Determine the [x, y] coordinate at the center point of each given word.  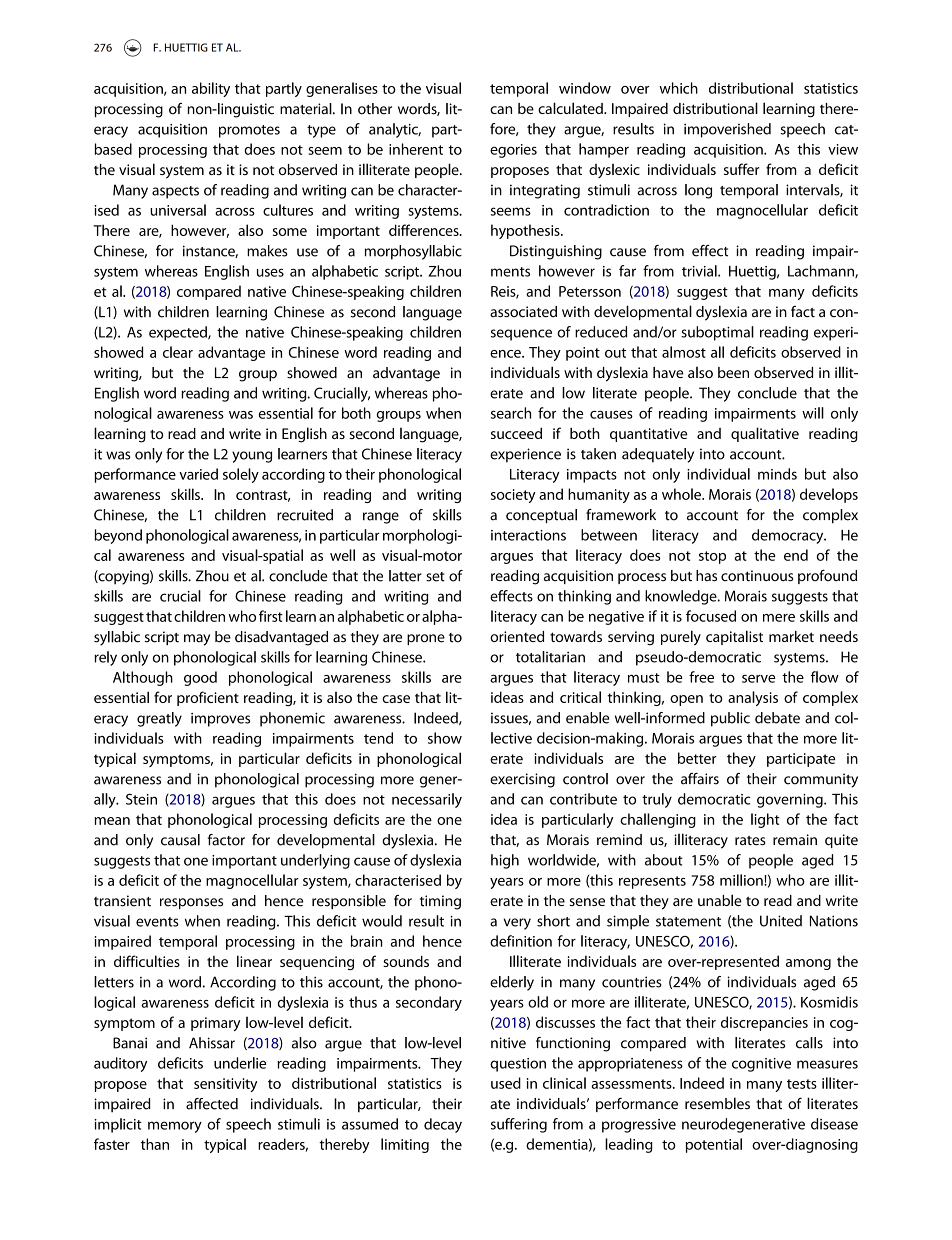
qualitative [765, 434]
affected [212, 1104]
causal [180, 840]
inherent [416, 149]
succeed [516, 433]
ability [211, 89]
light [765, 820]
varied [198, 474]
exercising [522, 780]
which [678, 88]
